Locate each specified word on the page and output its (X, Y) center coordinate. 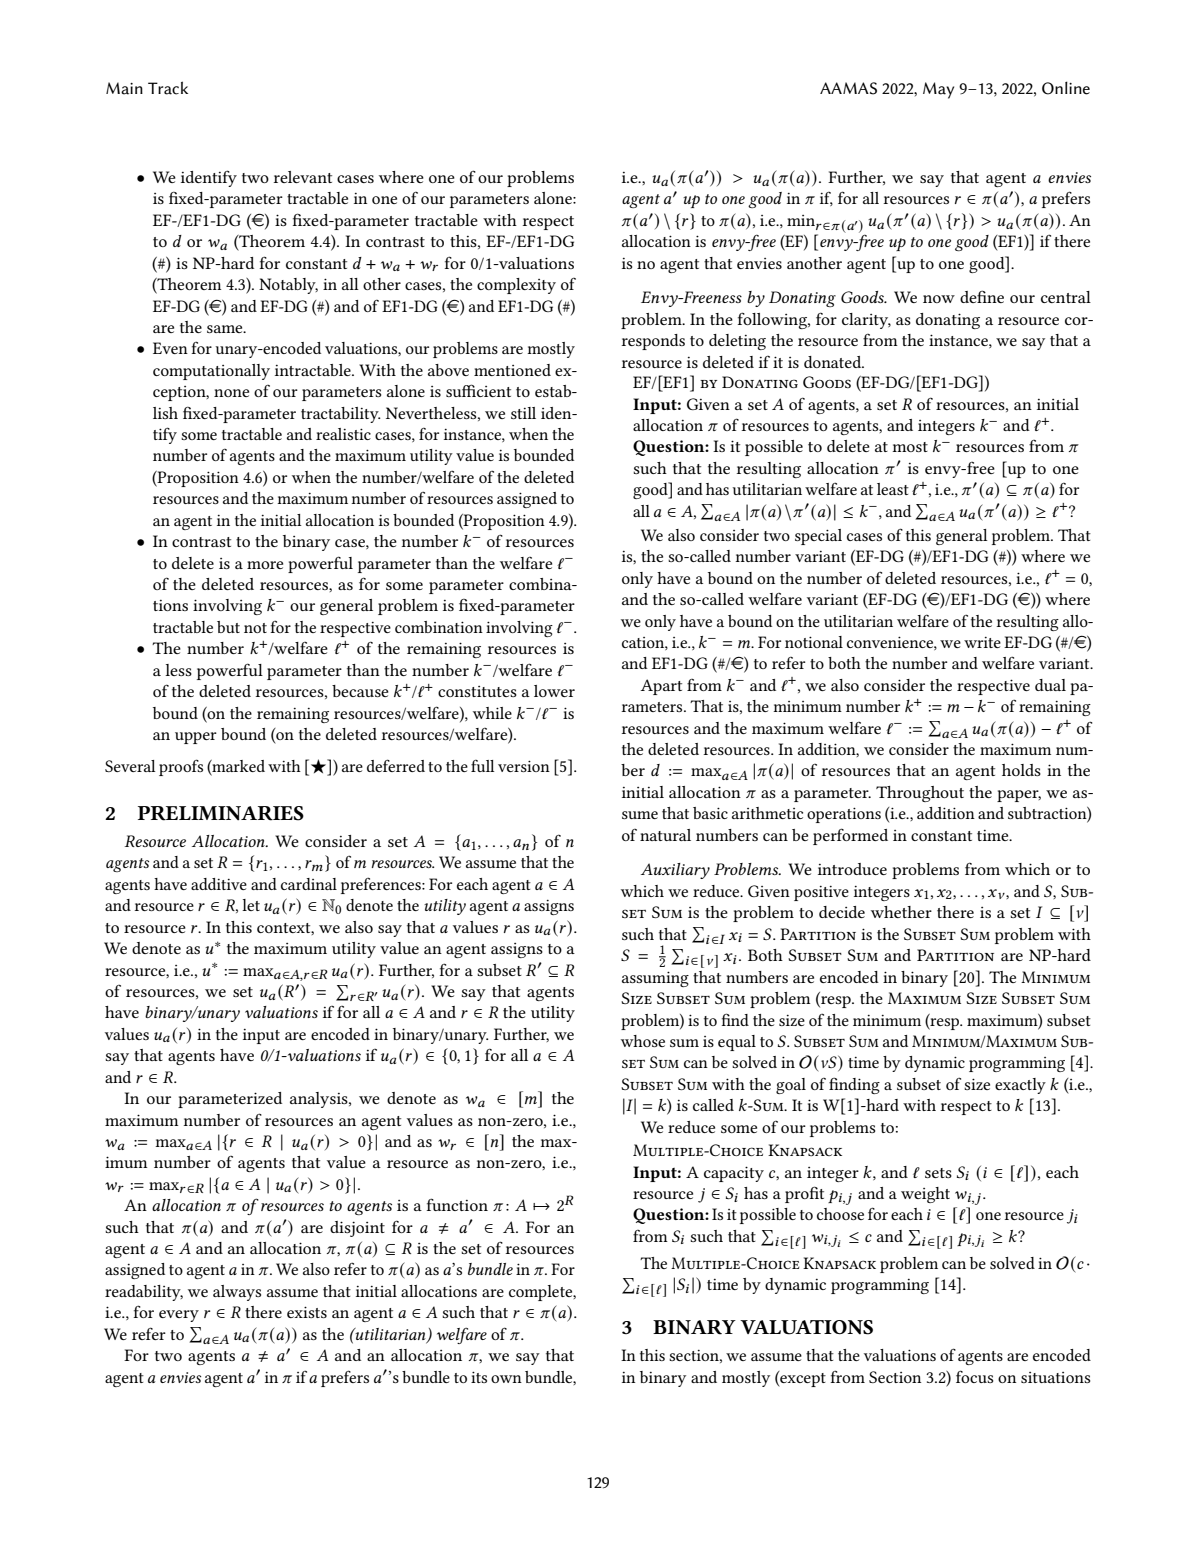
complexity (516, 286)
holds (1021, 770)
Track (168, 88)
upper (196, 738)
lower (554, 691)
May (938, 90)
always (237, 1293)
